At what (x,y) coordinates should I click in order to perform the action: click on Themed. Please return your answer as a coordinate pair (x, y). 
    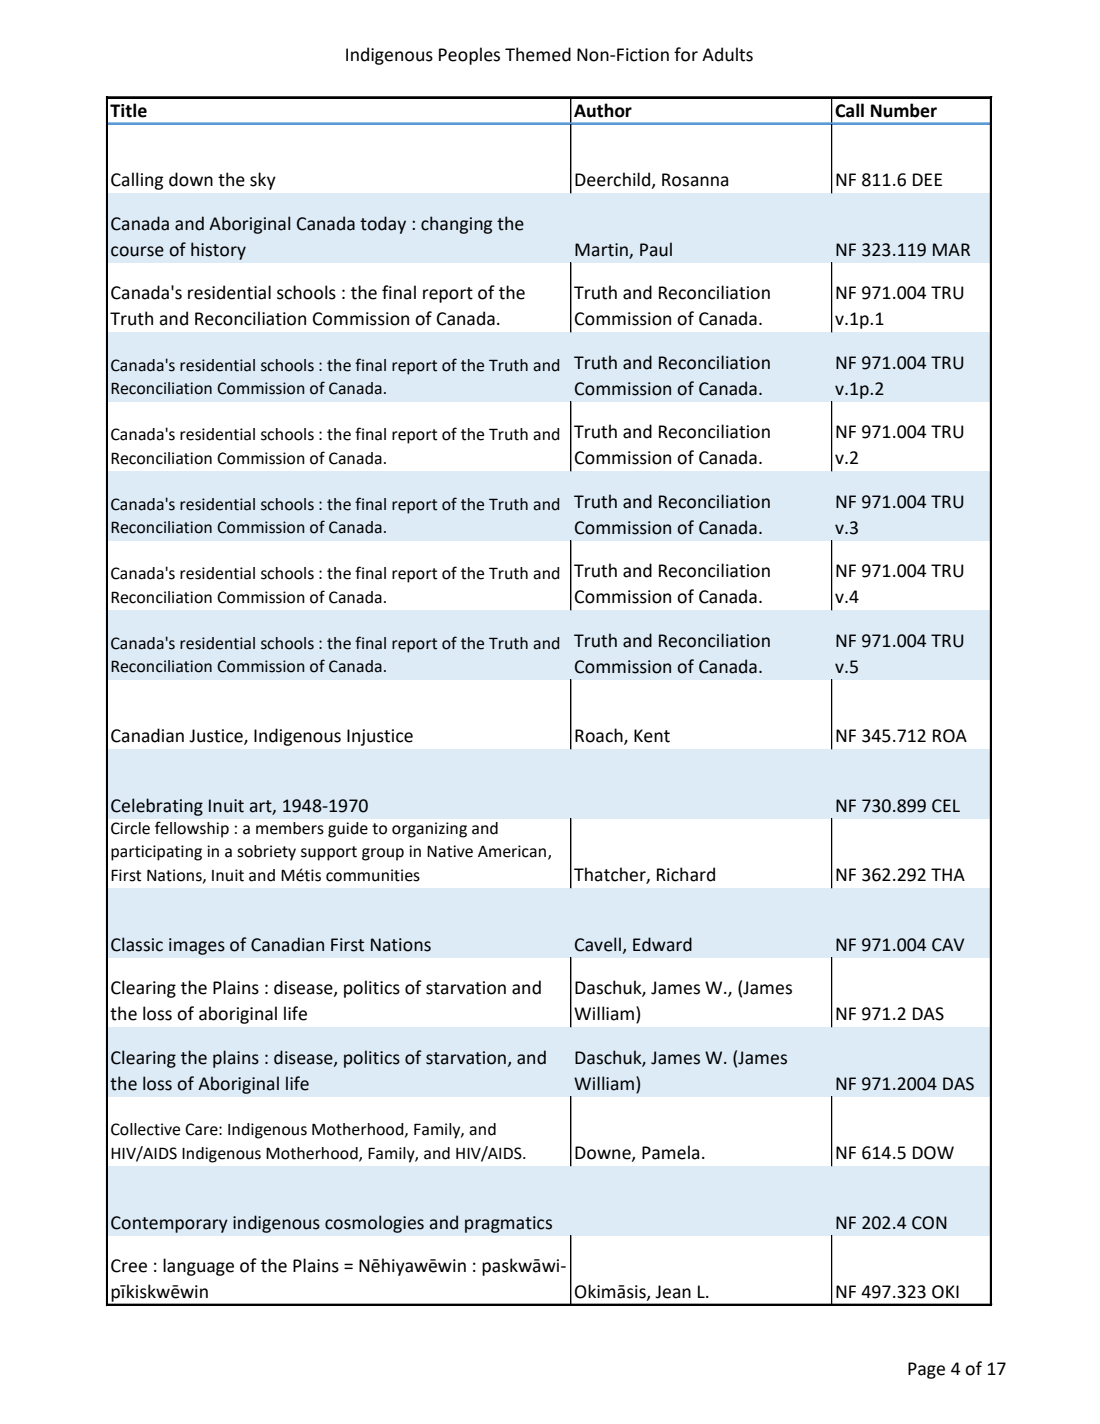
    Looking at the image, I should click on (538, 54).
